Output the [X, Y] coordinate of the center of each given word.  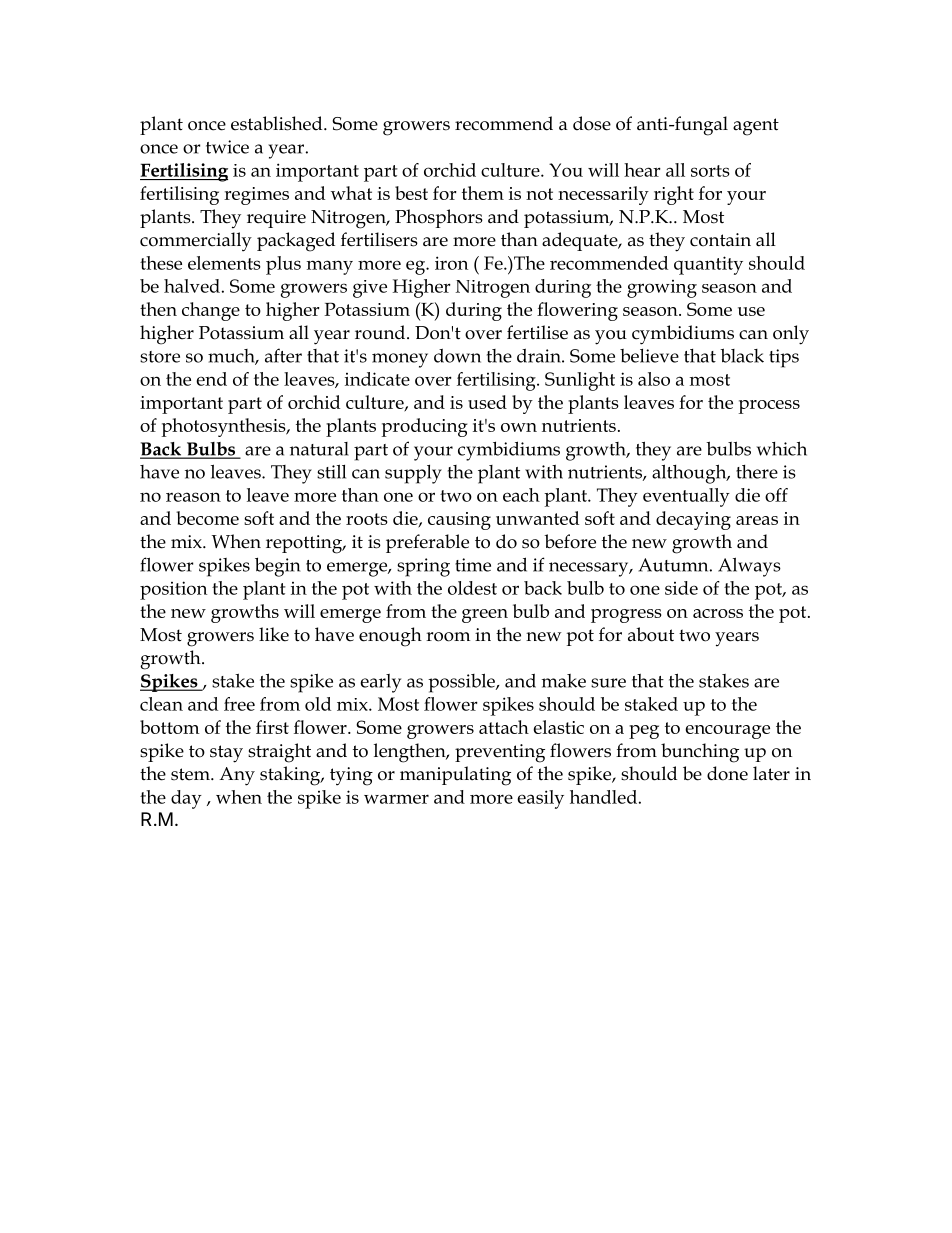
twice [227, 147]
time [473, 565]
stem [191, 774]
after [283, 355]
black [742, 355]
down [457, 355]
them [483, 193]
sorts [710, 171]
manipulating [455, 776]
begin [277, 567]
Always [749, 567]
